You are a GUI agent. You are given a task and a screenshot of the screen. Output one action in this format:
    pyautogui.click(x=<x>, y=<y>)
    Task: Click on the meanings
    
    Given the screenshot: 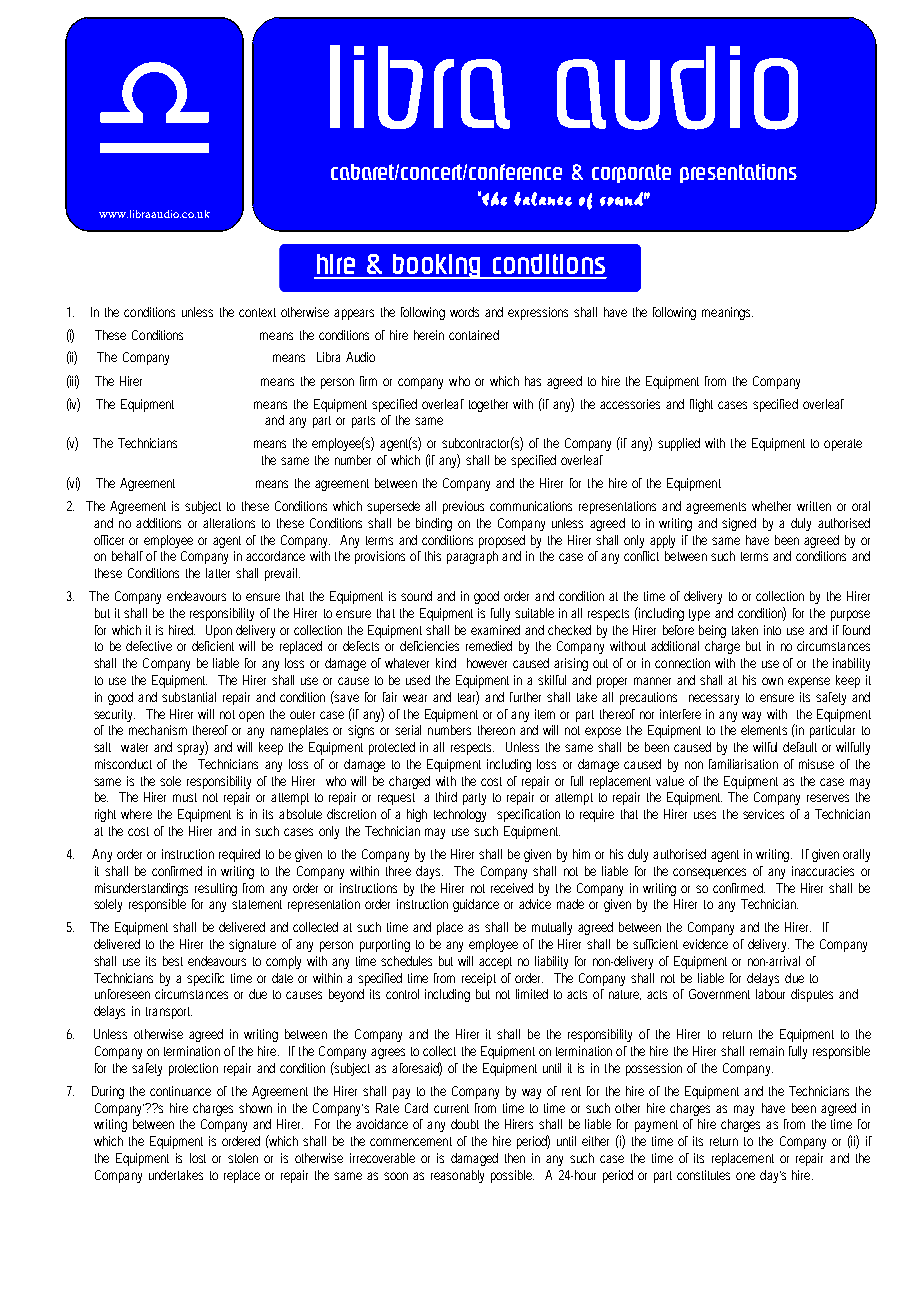 What is the action you would take?
    pyautogui.click(x=727, y=313)
